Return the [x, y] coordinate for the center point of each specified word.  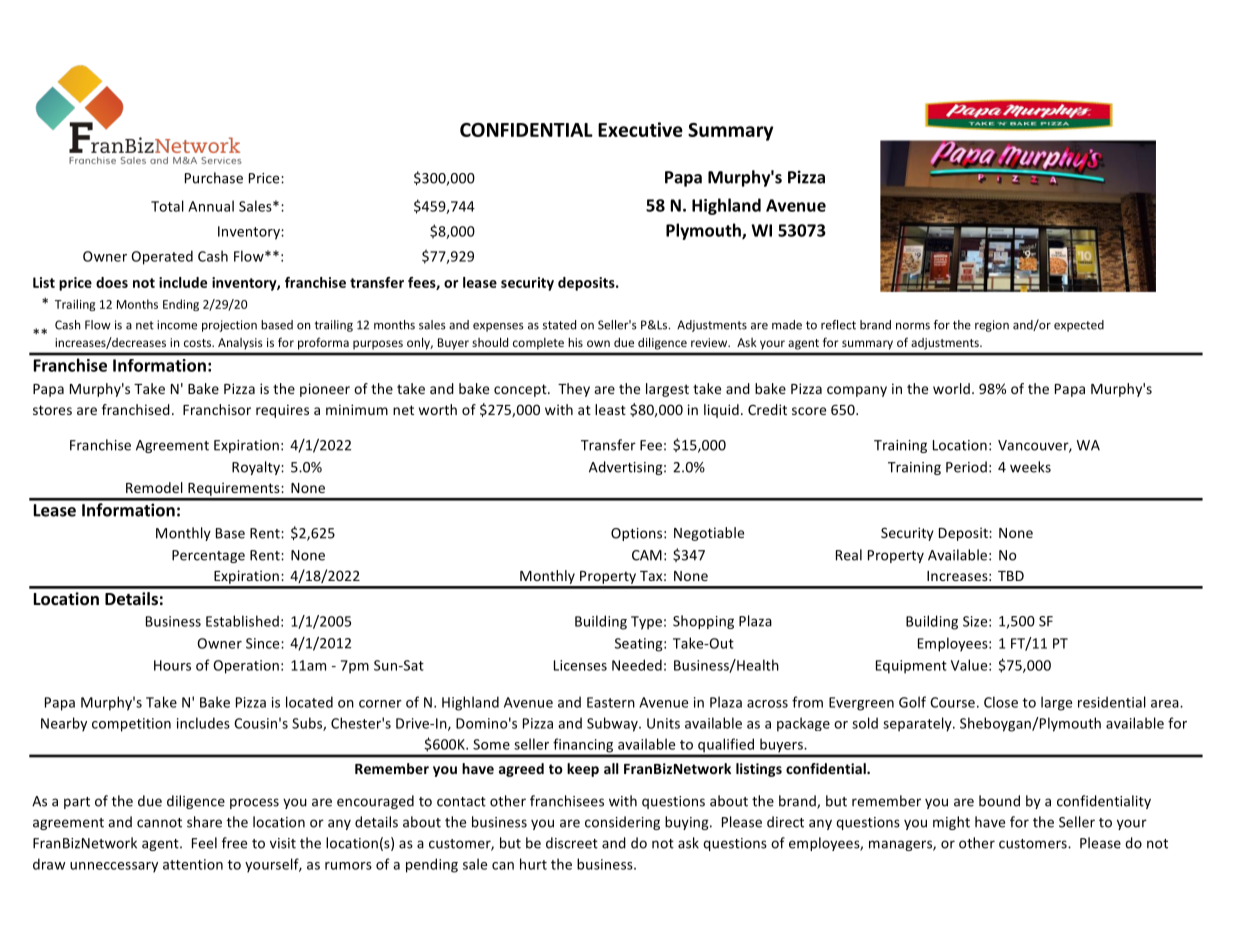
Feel [204, 843]
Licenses [580, 665]
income [177, 325]
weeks [1030, 467]
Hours [172, 665]
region [992, 326]
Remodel [154, 487]
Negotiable [709, 534]
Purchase [214, 178]
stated [559, 325]
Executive [640, 129]
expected [1079, 326]
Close [1001, 702]
